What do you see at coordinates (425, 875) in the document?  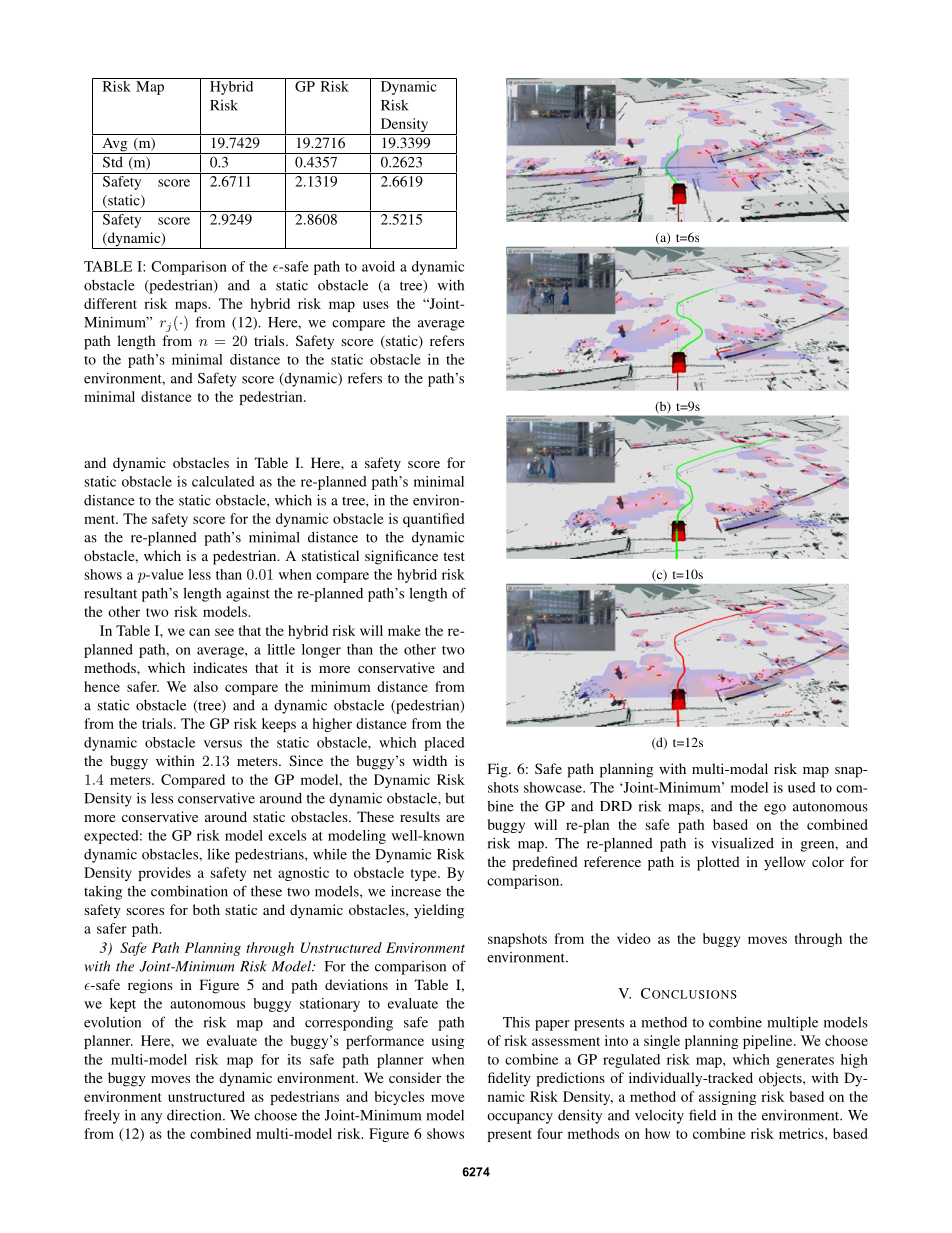 I see `type` at bounding box center [425, 875].
